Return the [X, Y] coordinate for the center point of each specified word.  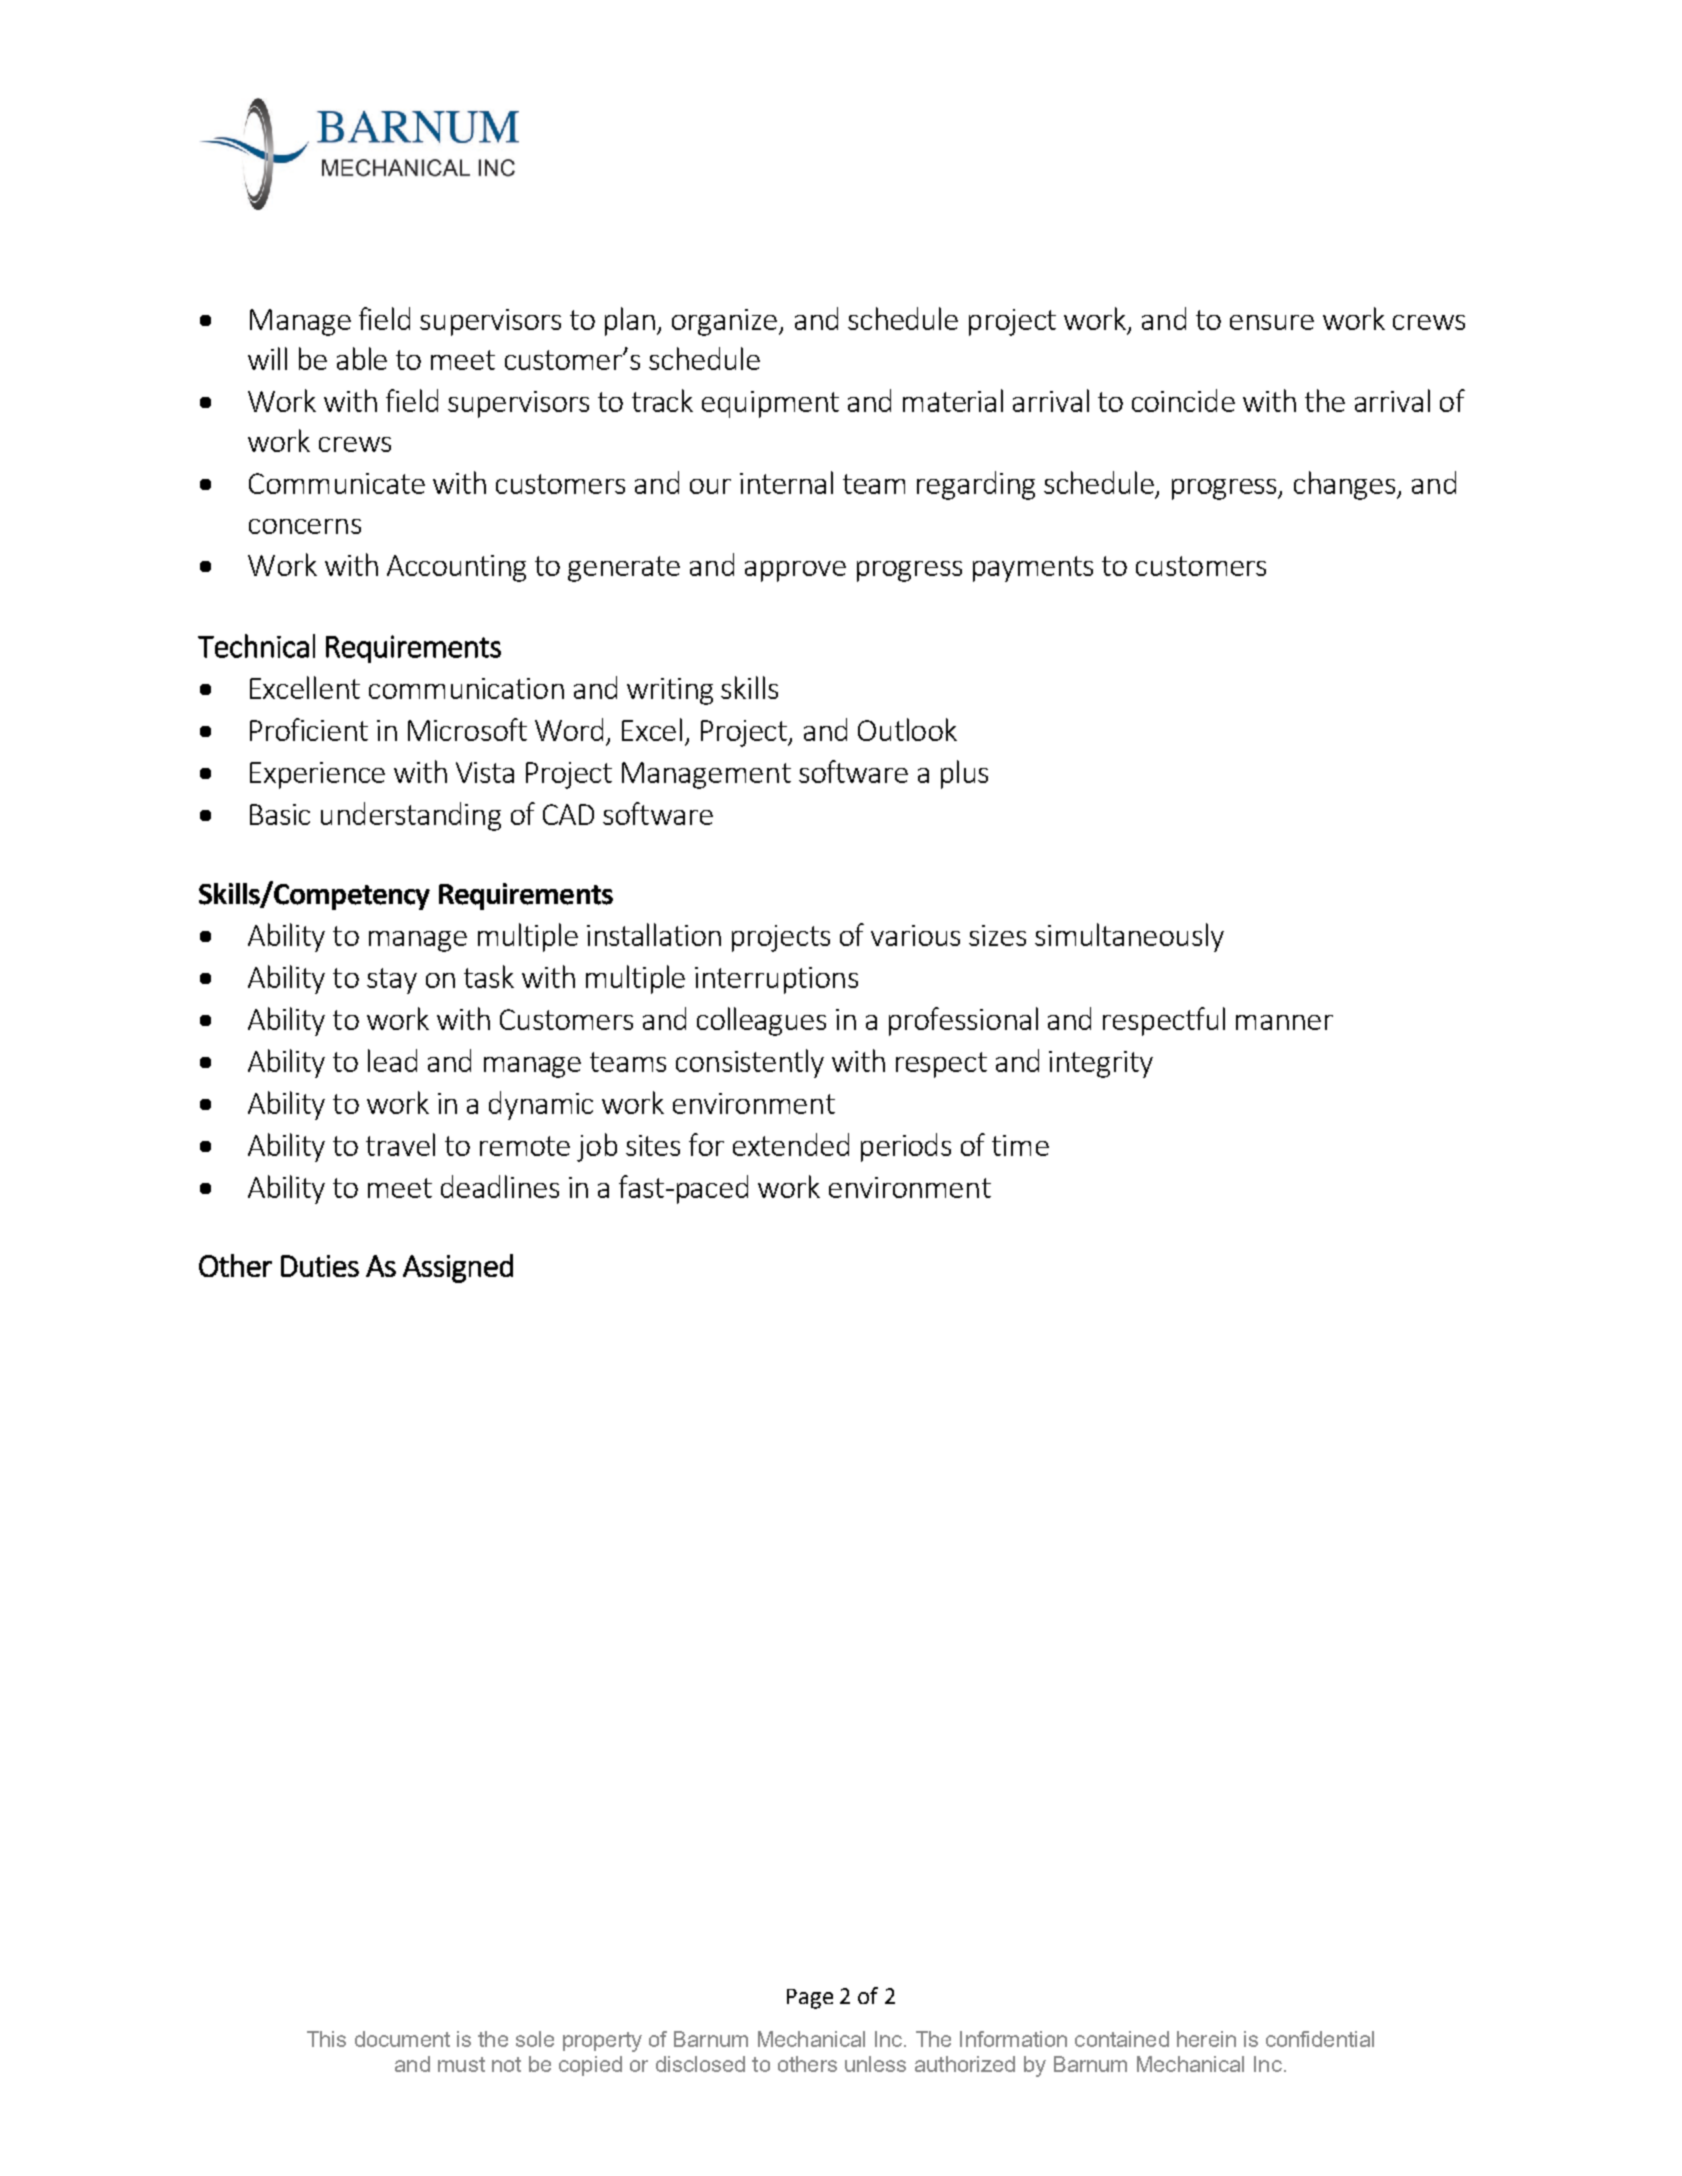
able [362, 358]
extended [791, 1144]
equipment [770, 404]
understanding [411, 816]
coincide [1183, 400]
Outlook [907, 729]
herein [1206, 2039]
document [402, 2039]
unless [875, 2064]
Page [810, 1999]
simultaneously [1129, 937]
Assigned [458, 1268]
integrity [1101, 1064]
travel [400, 1144]
